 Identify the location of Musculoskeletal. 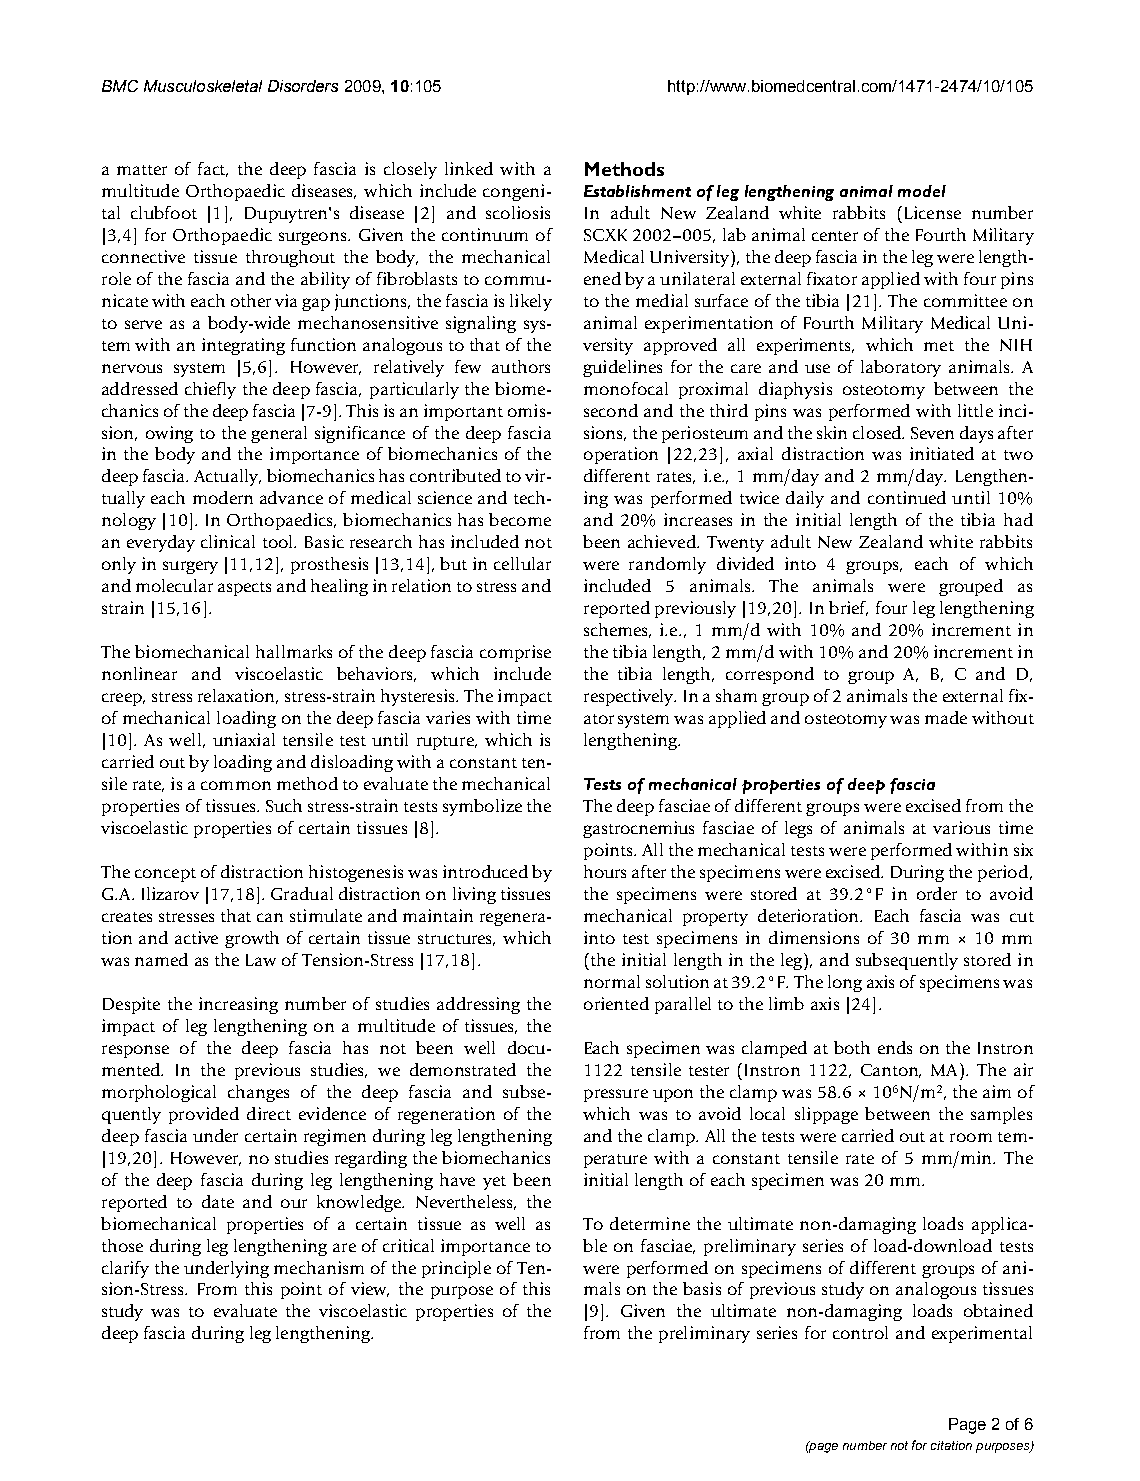
(203, 86).
